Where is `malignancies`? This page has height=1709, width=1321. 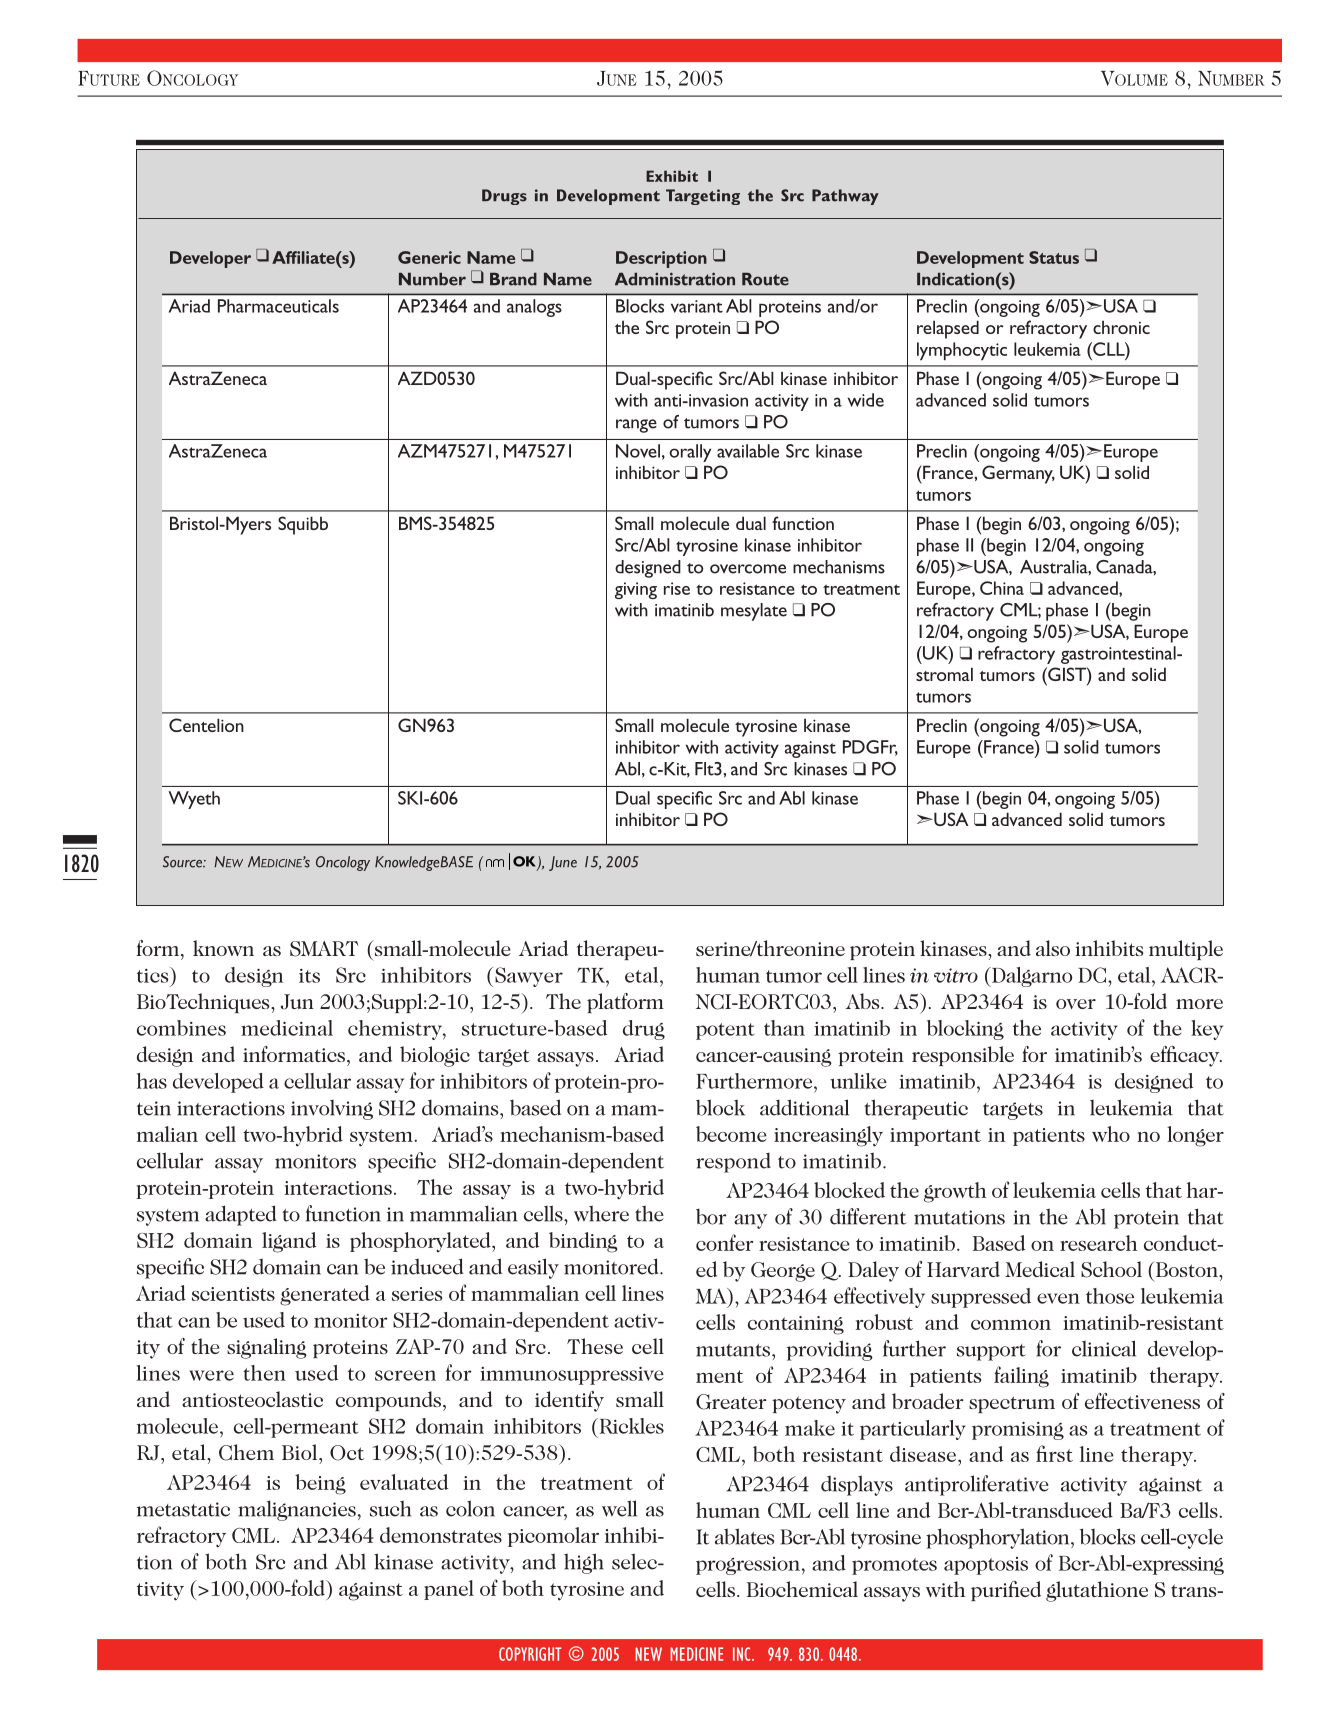 malignancies is located at coordinates (297, 1510).
